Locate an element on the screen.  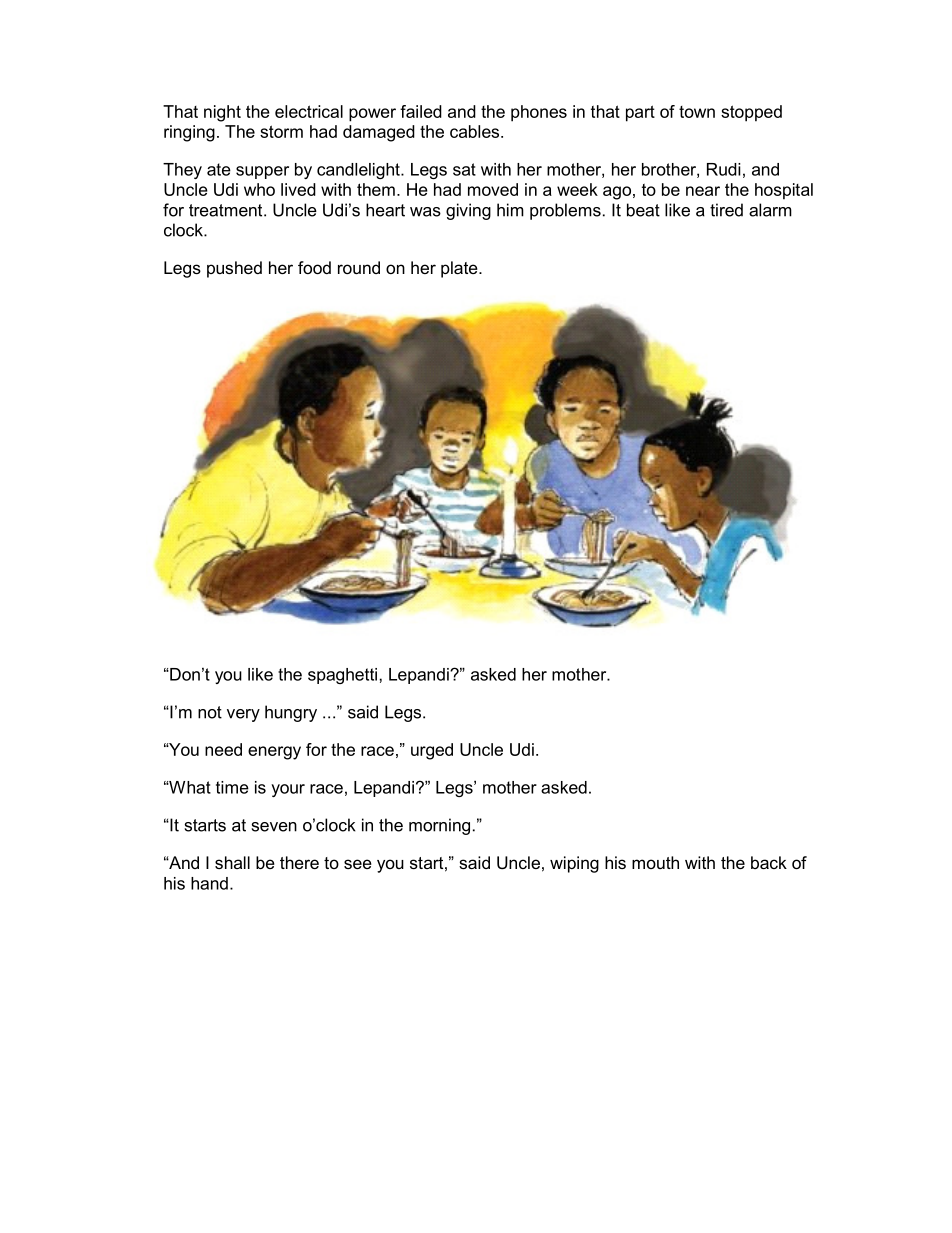
storm is located at coordinates (281, 131).
